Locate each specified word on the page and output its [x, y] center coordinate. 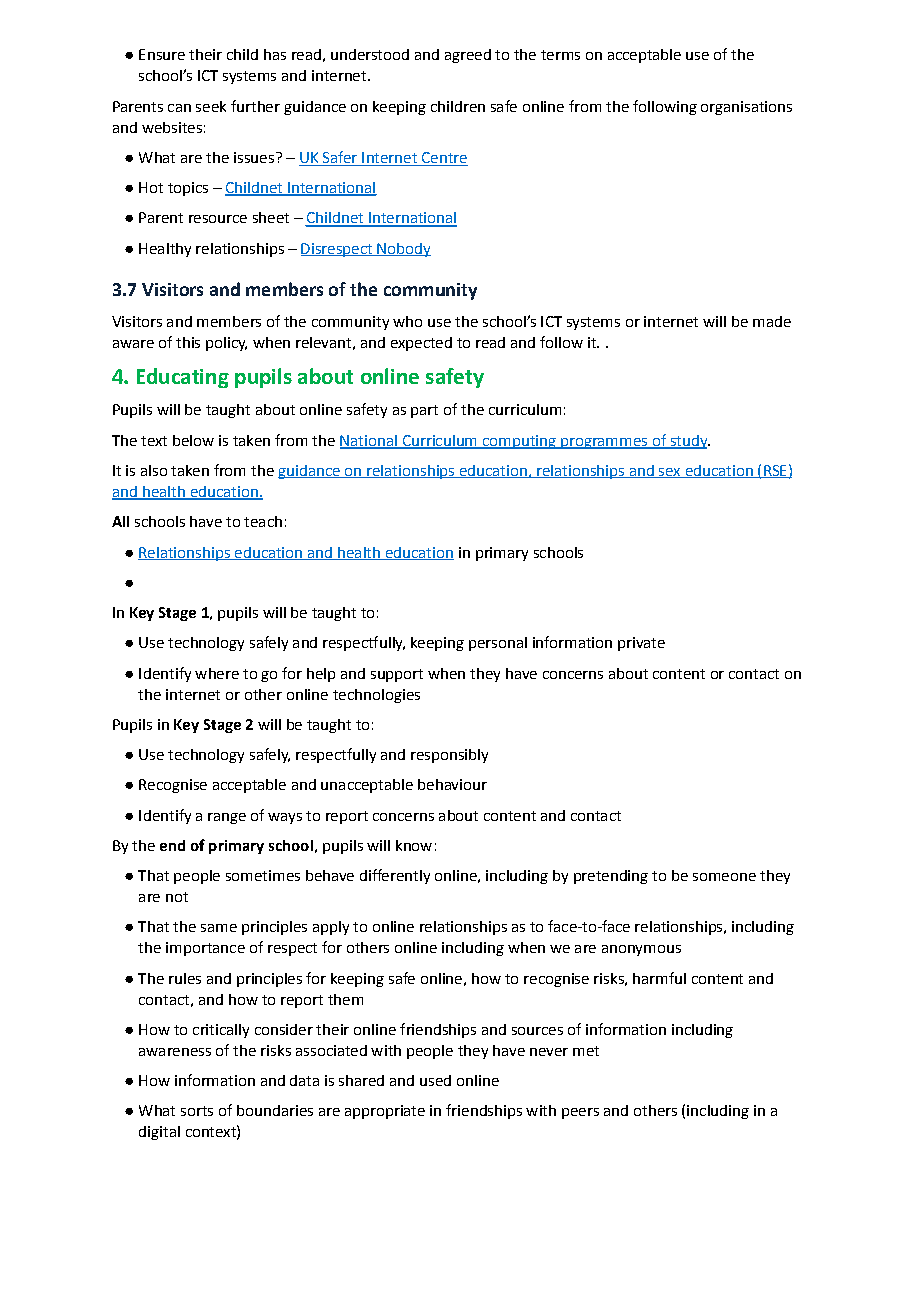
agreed [468, 56]
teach [263, 521]
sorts [197, 1111]
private [641, 644]
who [407, 321]
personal [498, 644]
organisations [746, 108]
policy [226, 344]
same [219, 928]
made [772, 321]
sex [670, 473]
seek [211, 106]
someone [724, 877]
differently [395, 876]
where [217, 673]
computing [519, 442]
